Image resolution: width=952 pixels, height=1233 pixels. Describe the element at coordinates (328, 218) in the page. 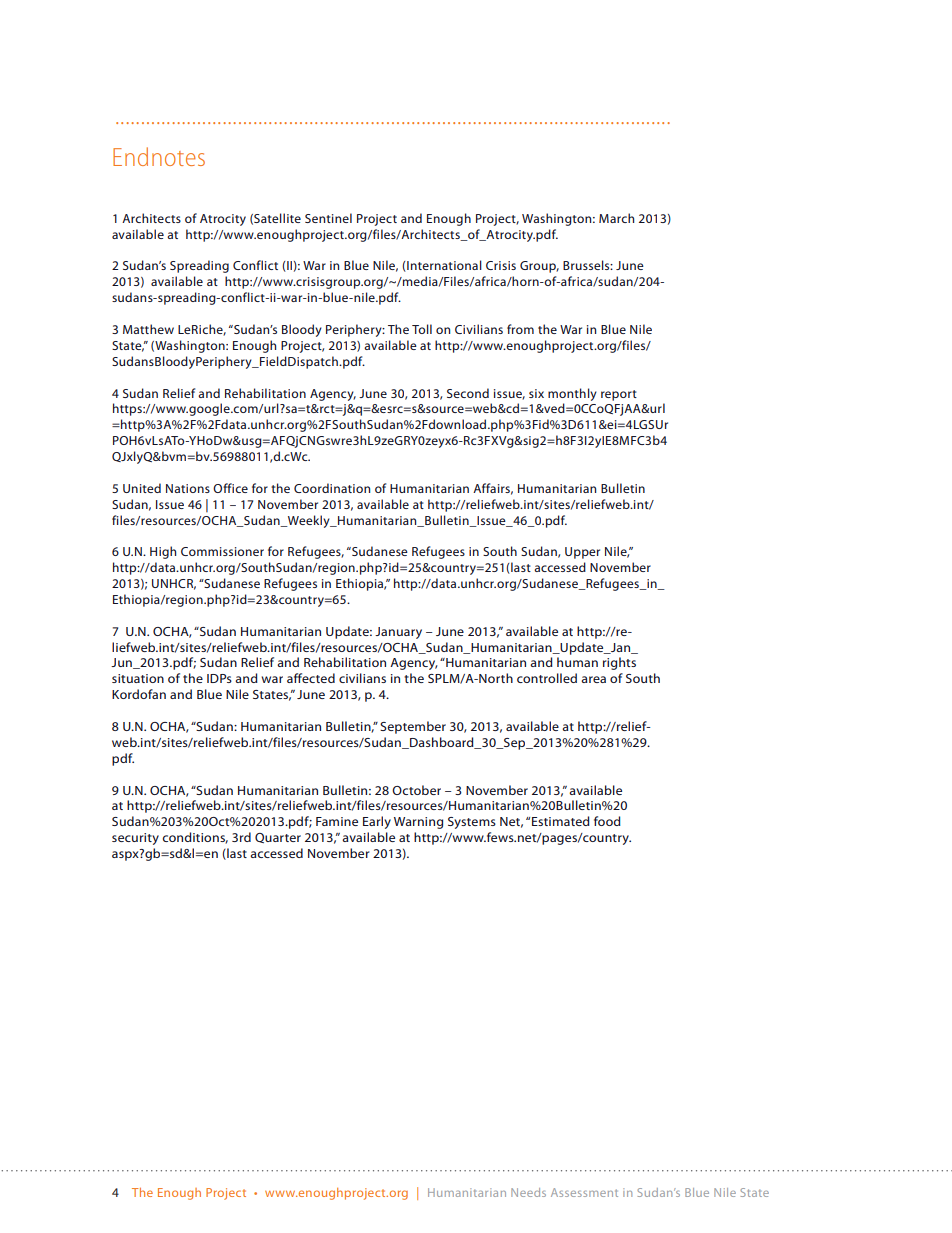

I see `Sentinel` at that location.
